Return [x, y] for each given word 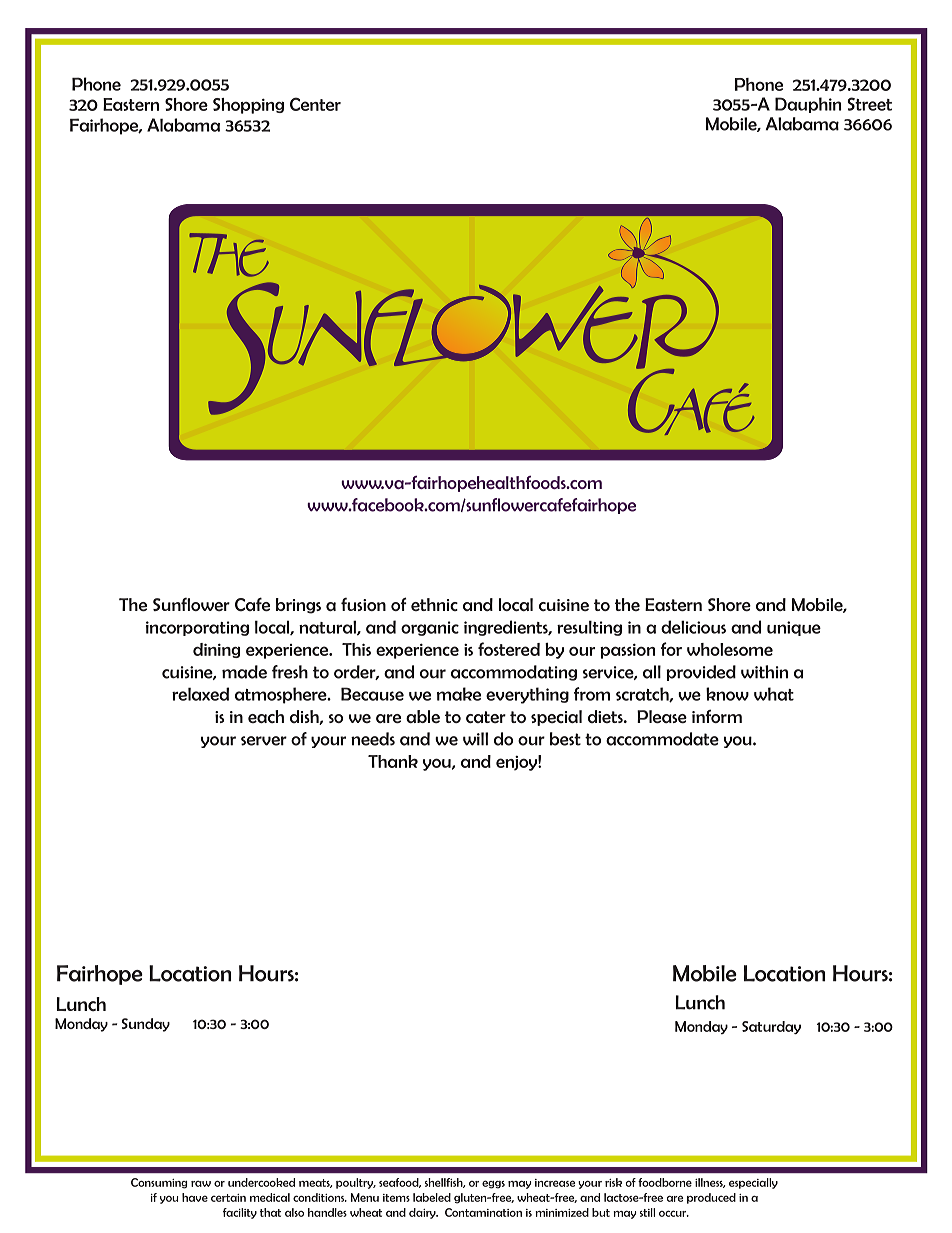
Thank [393, 761]
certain [228, 1198]
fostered [509, 649]
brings [298, 606]
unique [794, 628]
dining [216, 650]
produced [711, 1198]
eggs [493, 1184]
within [764, 672]
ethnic [434, 604]
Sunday [146, 1025]
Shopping [248, 106]
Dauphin [808, 105]
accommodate [662, 739]
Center [315, 104]
